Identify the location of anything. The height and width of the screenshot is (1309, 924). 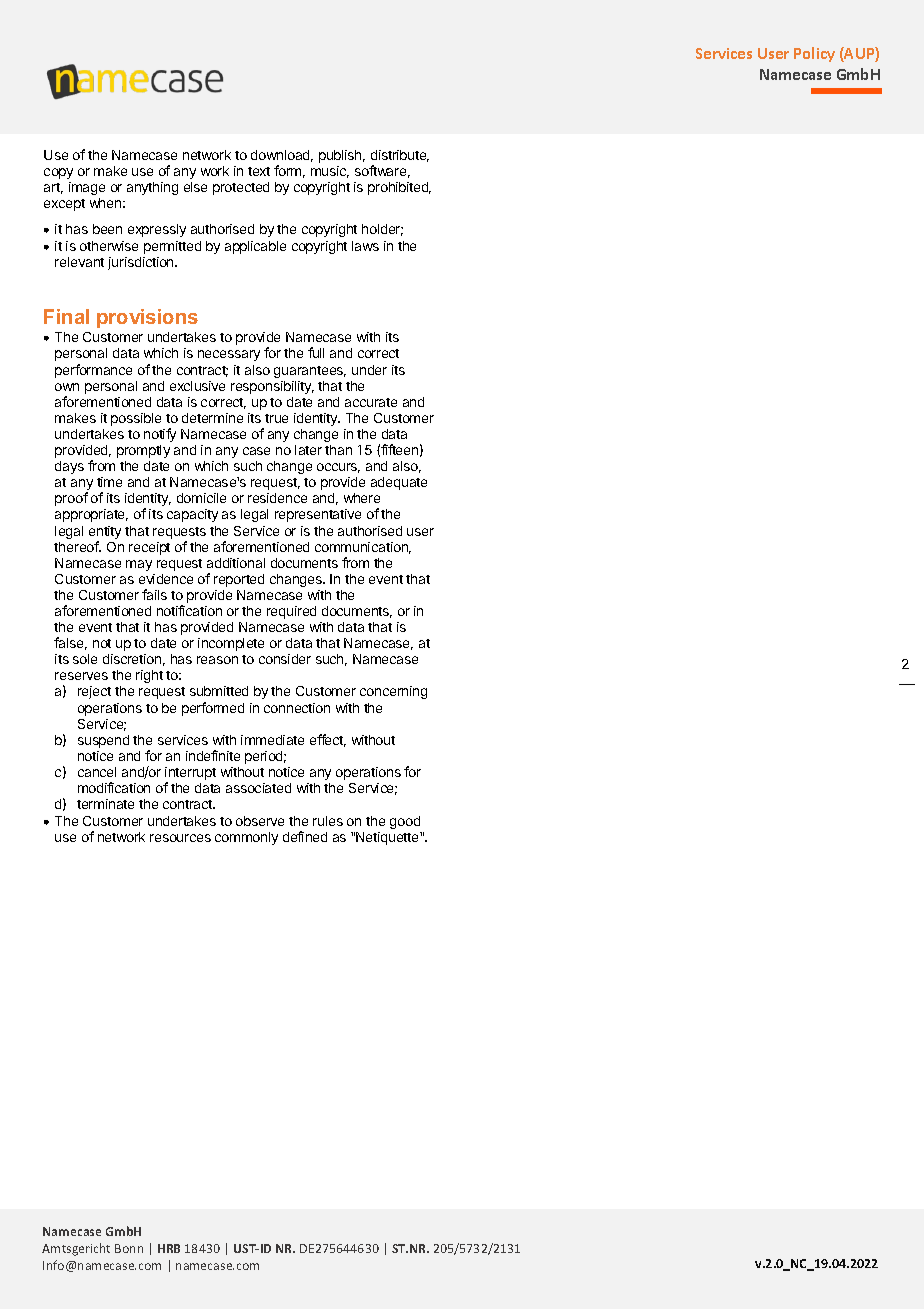
(152, 188).
